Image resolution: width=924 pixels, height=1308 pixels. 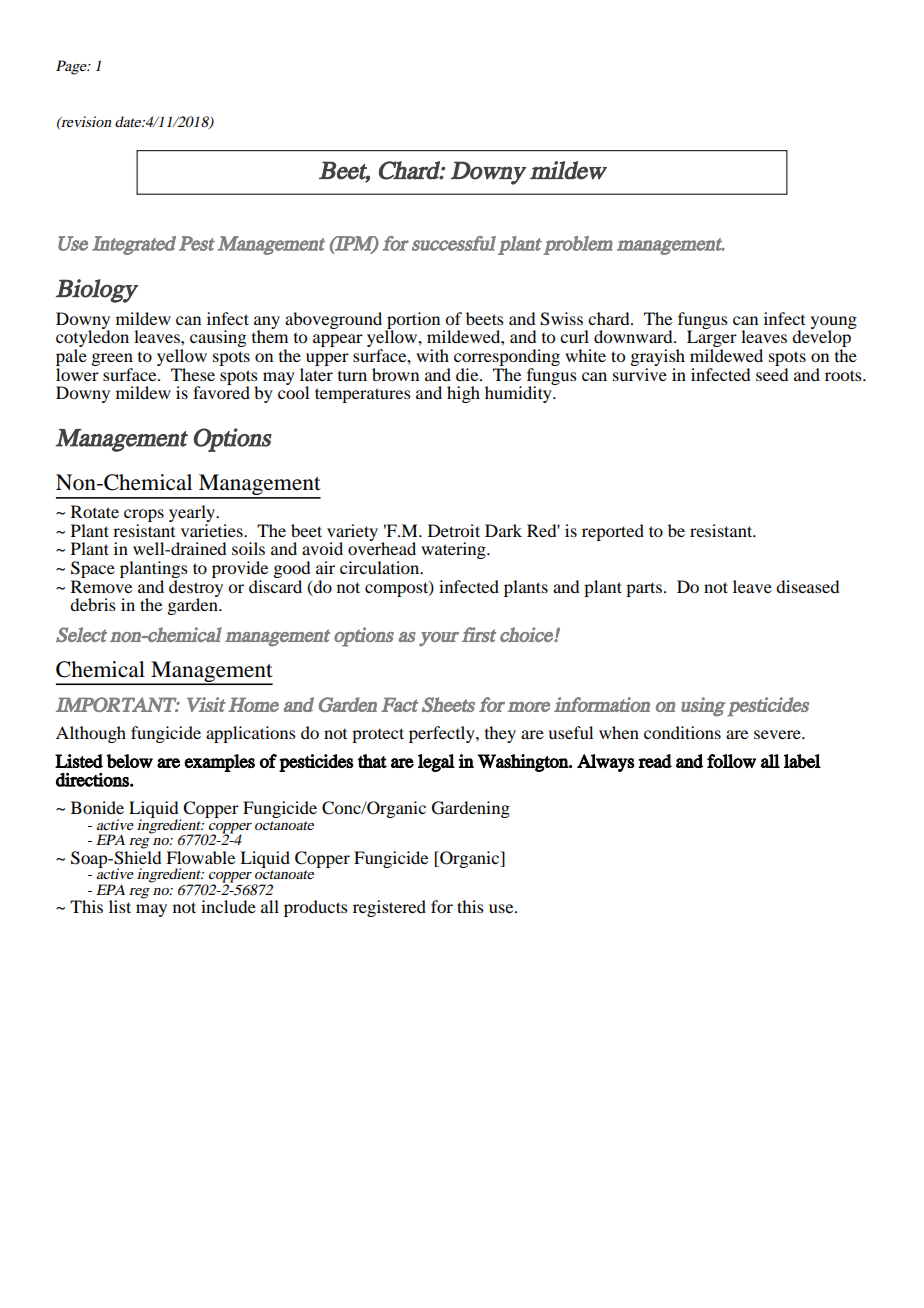 What do you see at coordinates (807, 586) in the screenshot?
I see `diseased` at bounding box center [807, 586].
